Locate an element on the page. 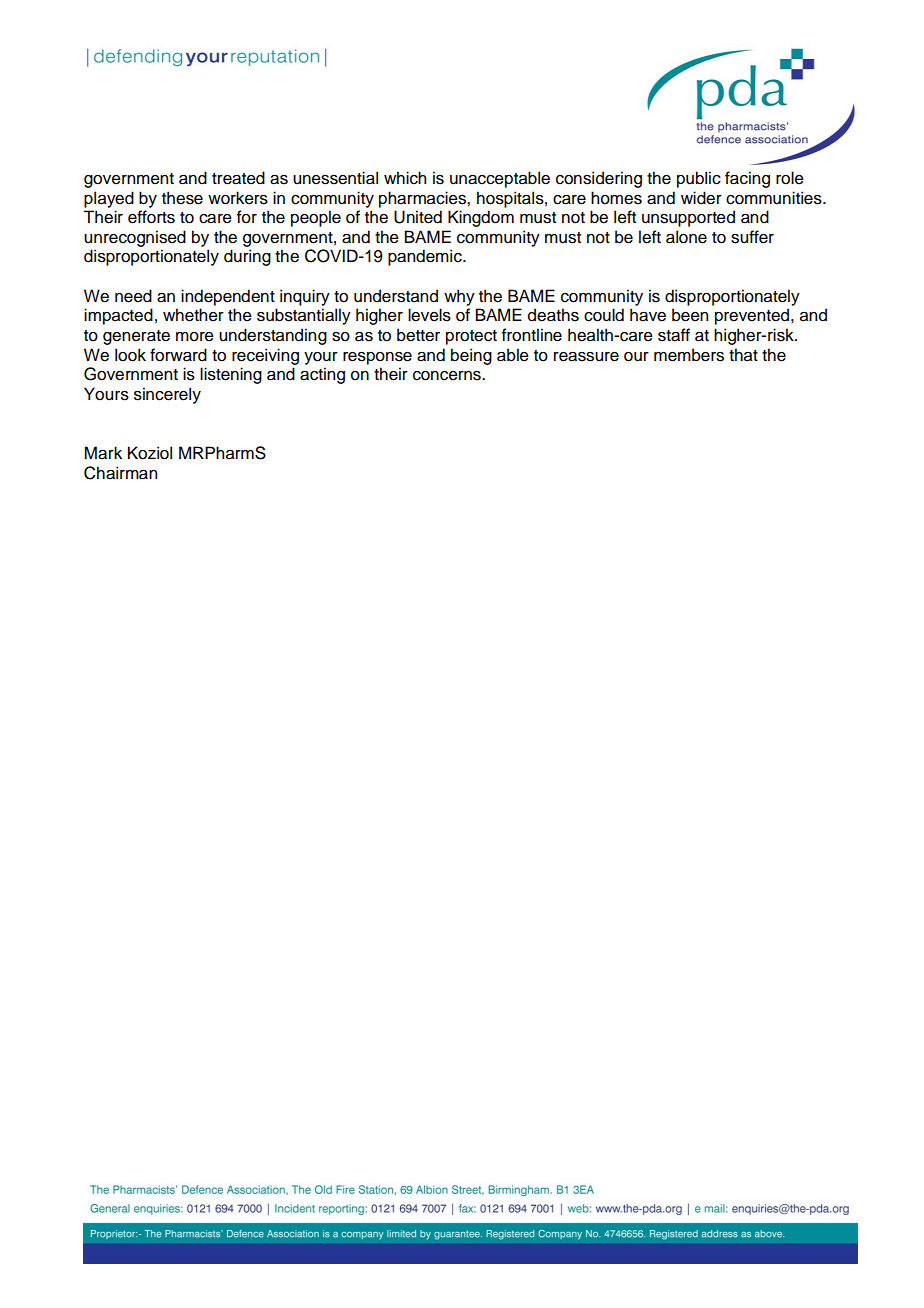  concerns is located at coordinates (448, 376).
